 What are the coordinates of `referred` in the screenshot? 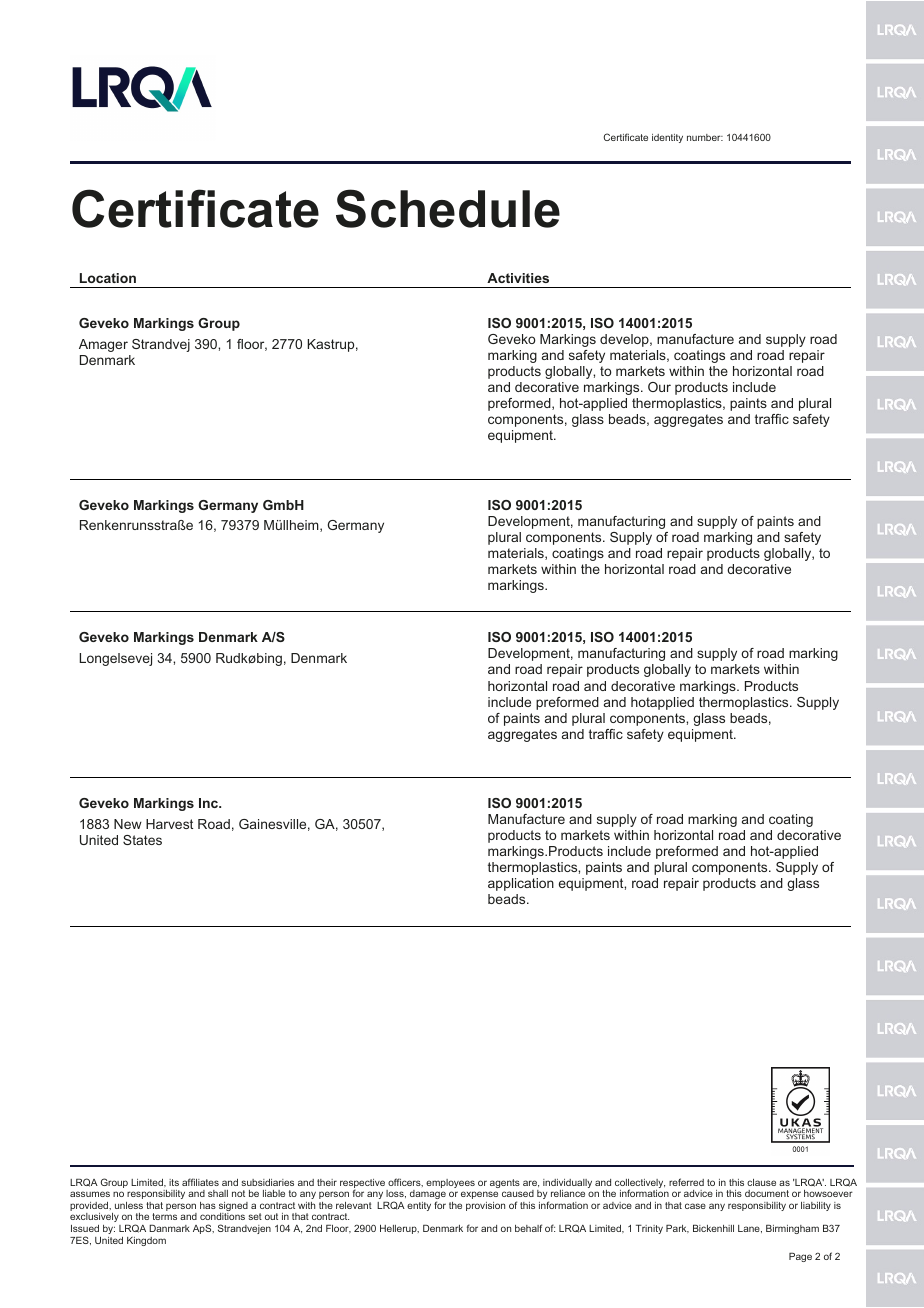 It's located at (686, 1182).
